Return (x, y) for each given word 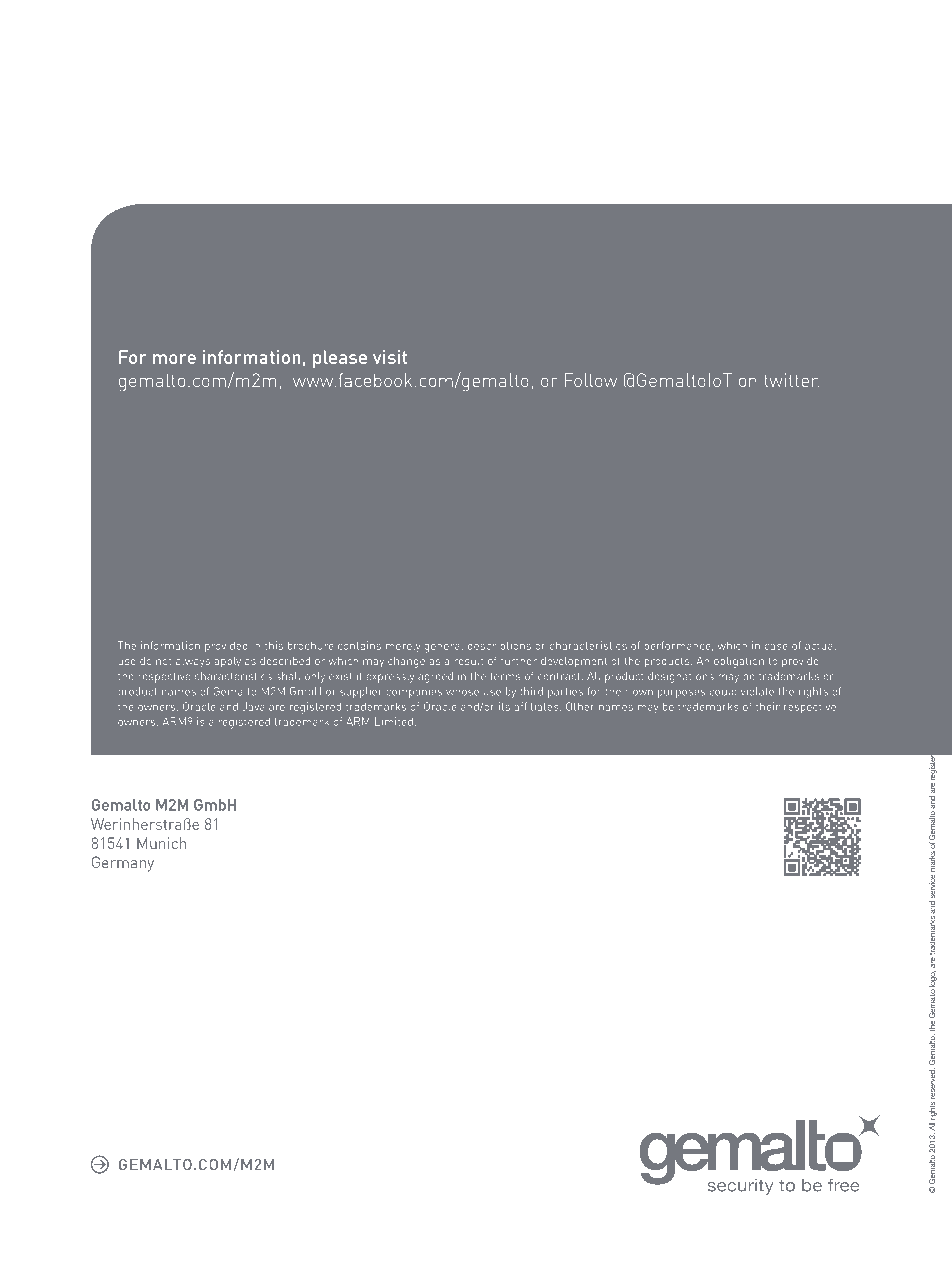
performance (679, 646)
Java (254, 706)
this (274, 645)
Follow (590, 380)
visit (390, 357)
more (174, 359)
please (340, 359)
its (504, 706)
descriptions (499, 645)
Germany (123, 864)
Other (580, 706)
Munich (161, 843)
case (776, 647)
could (723, 691)
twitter (791, 380)
